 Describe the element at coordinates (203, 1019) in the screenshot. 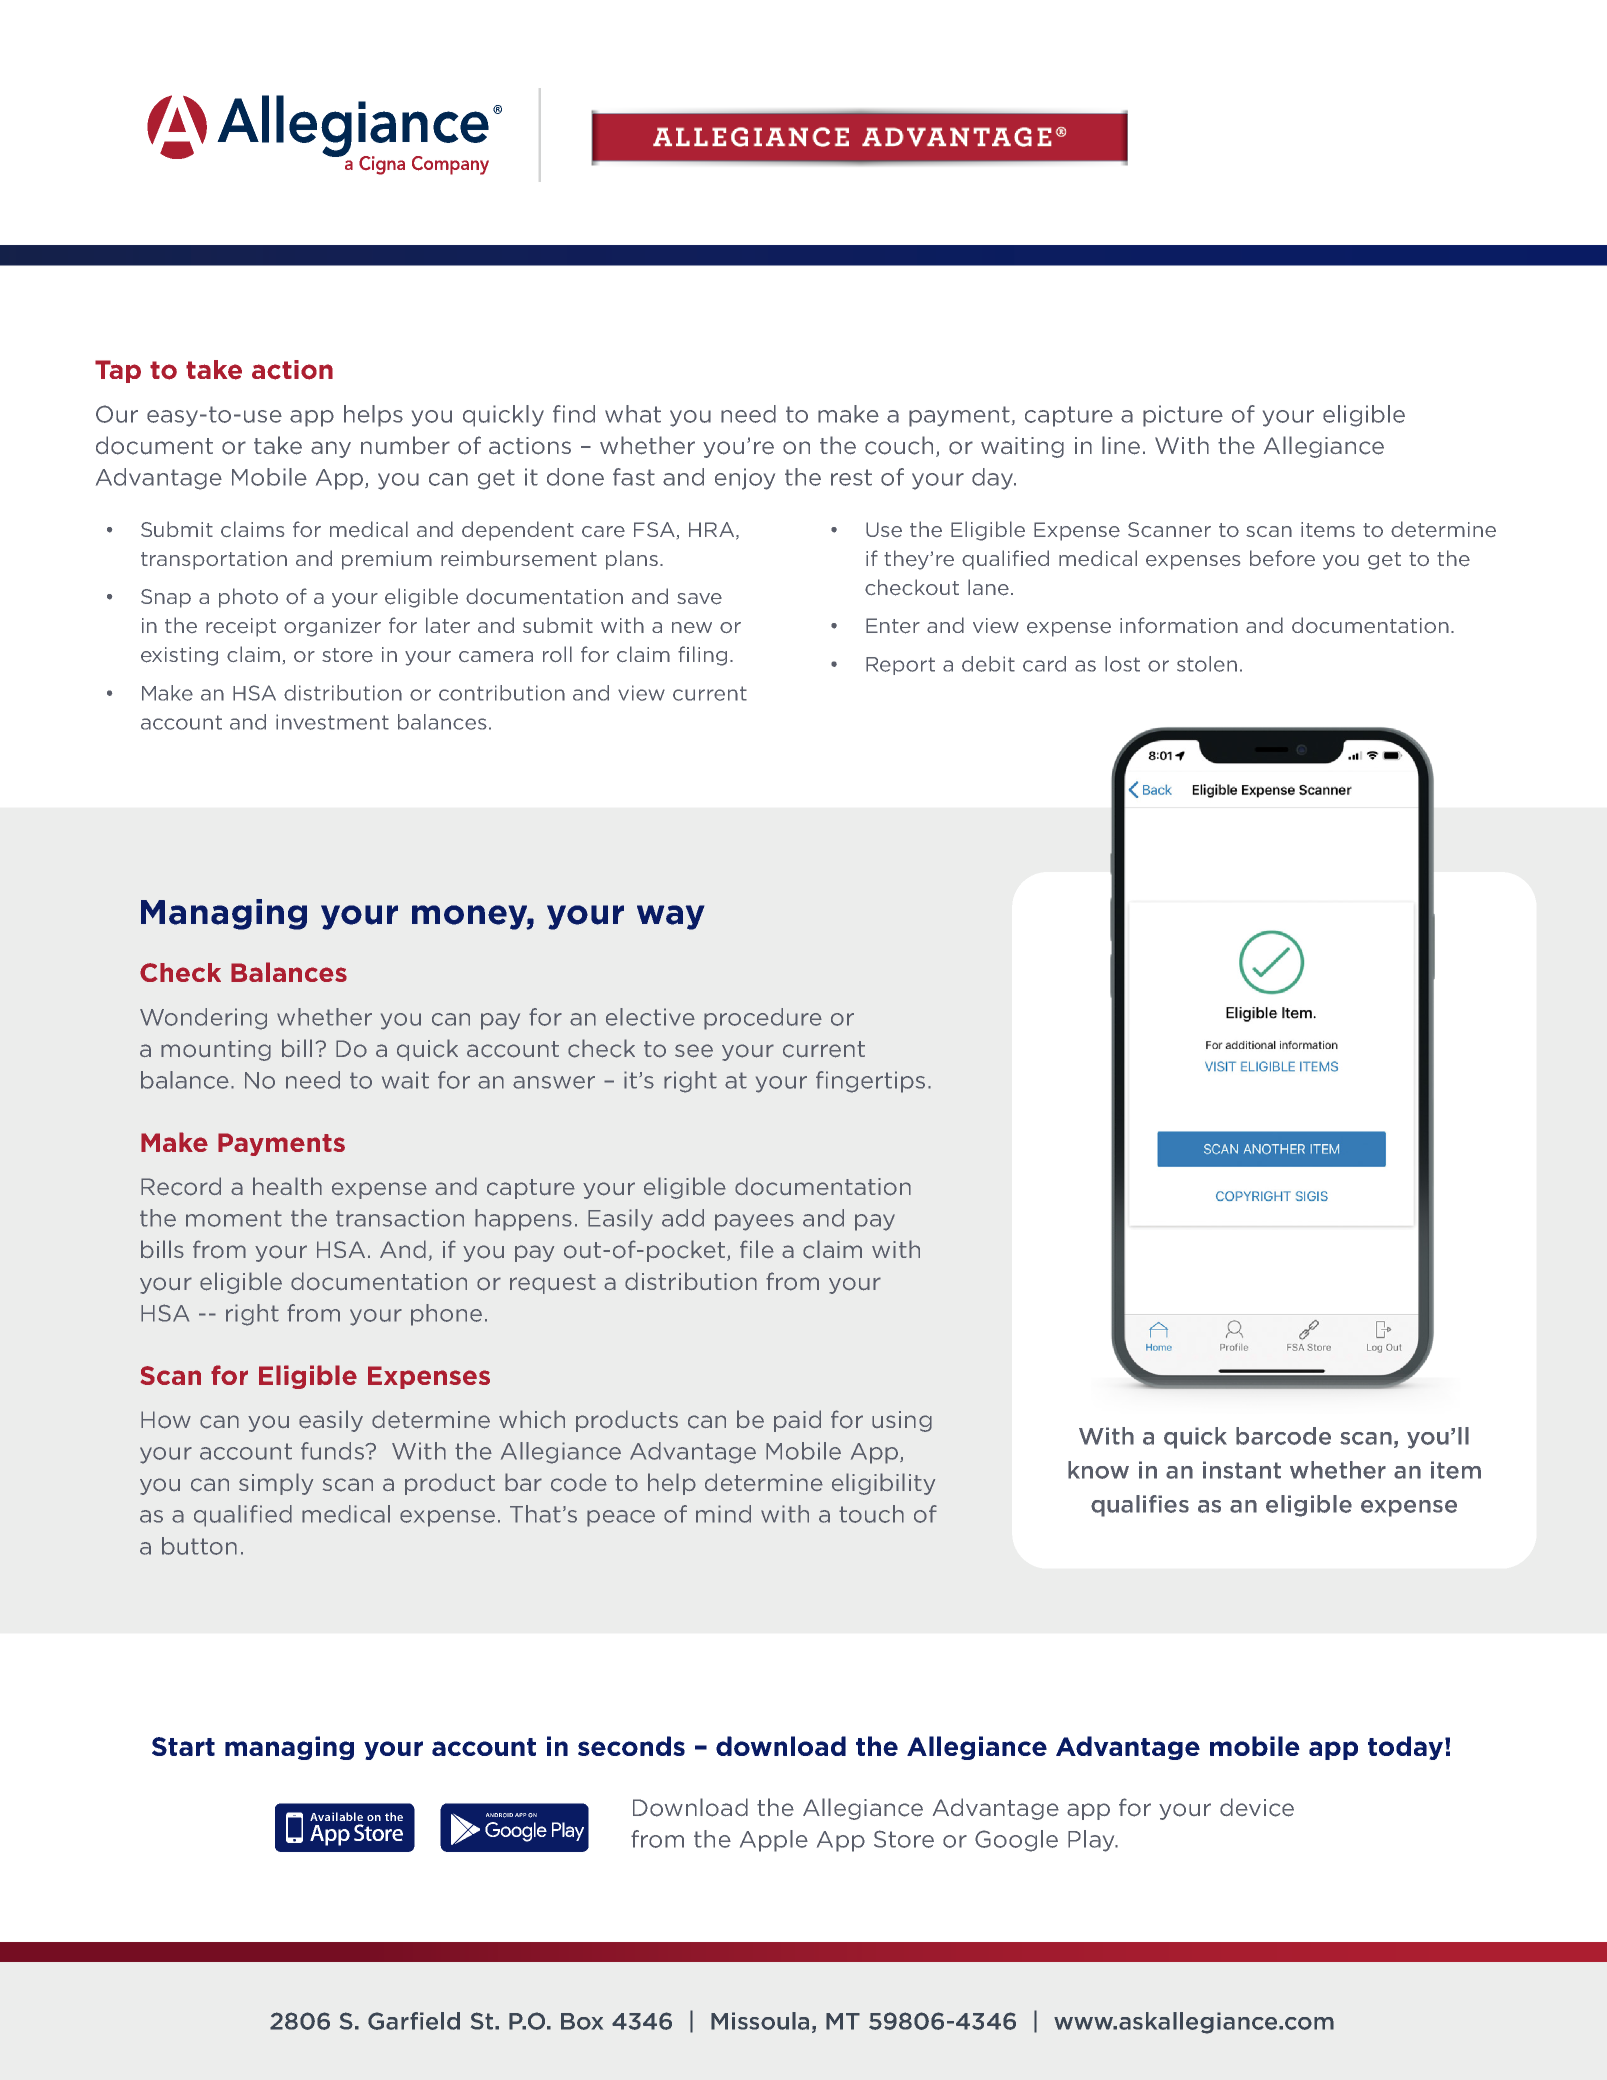

I see `Wondering` at that location.
